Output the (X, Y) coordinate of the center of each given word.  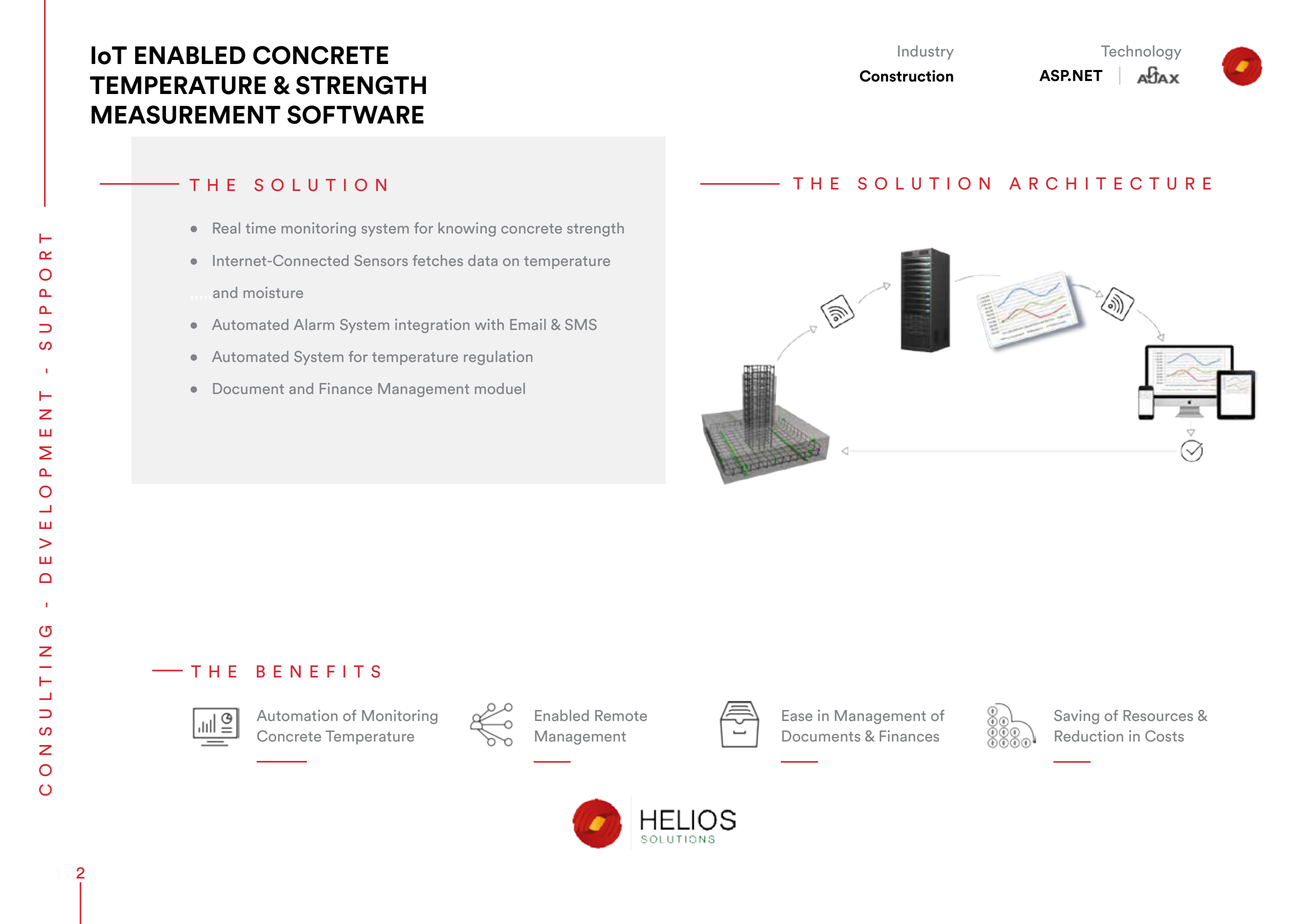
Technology (1141, 52)
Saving (1076, 717)
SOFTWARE (355, 114)
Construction (906, 76)
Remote (621, 715)
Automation (297, 715)
